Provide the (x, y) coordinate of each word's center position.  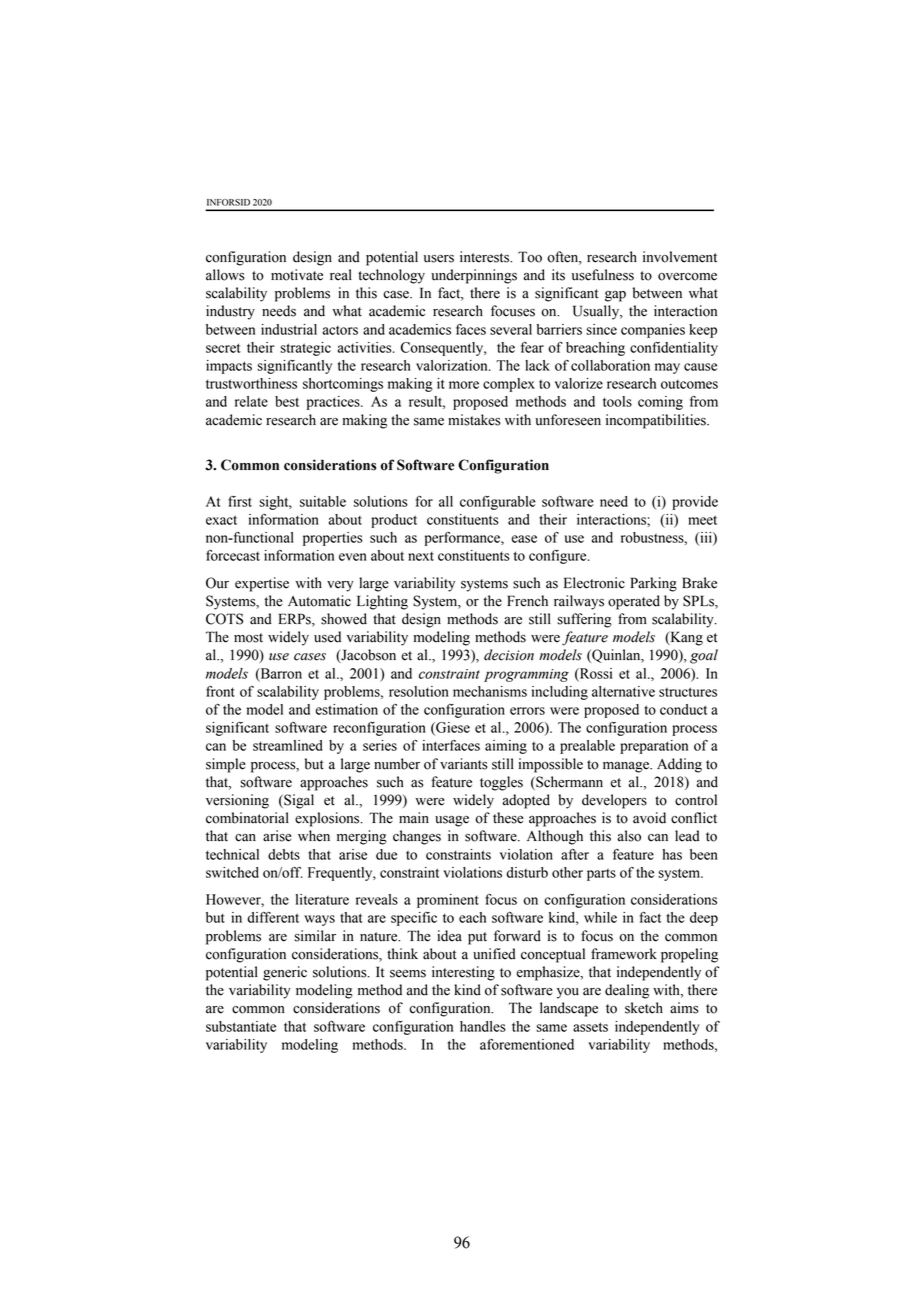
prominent (448, 901)
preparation (654, 747)
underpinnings (474, 276)
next (421, 556)
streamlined (288, 745)
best (287, 401)
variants (464, 764)
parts (601, 874)
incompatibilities (657, 421)
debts (284, 854)
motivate (297, 275)
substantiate (241, 1026)
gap (615, 296)
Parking (653, 584)
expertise (262, 584)
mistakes (474, 420)
